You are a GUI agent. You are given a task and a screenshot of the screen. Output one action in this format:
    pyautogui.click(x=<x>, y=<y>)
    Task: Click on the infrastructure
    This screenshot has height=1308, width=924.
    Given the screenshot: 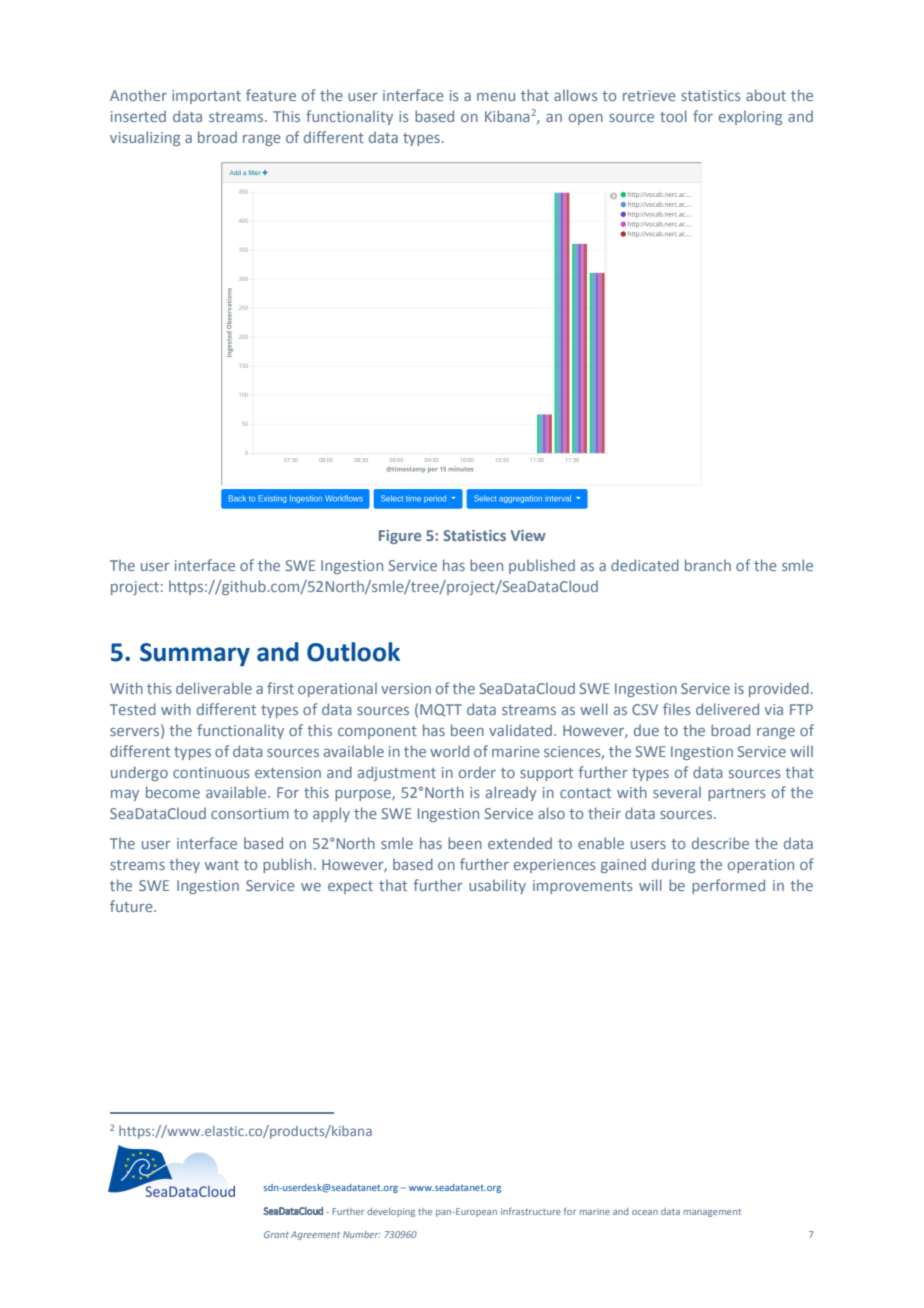 What is the action you would take?
    pyautogui.click(x=531, y=1211)
